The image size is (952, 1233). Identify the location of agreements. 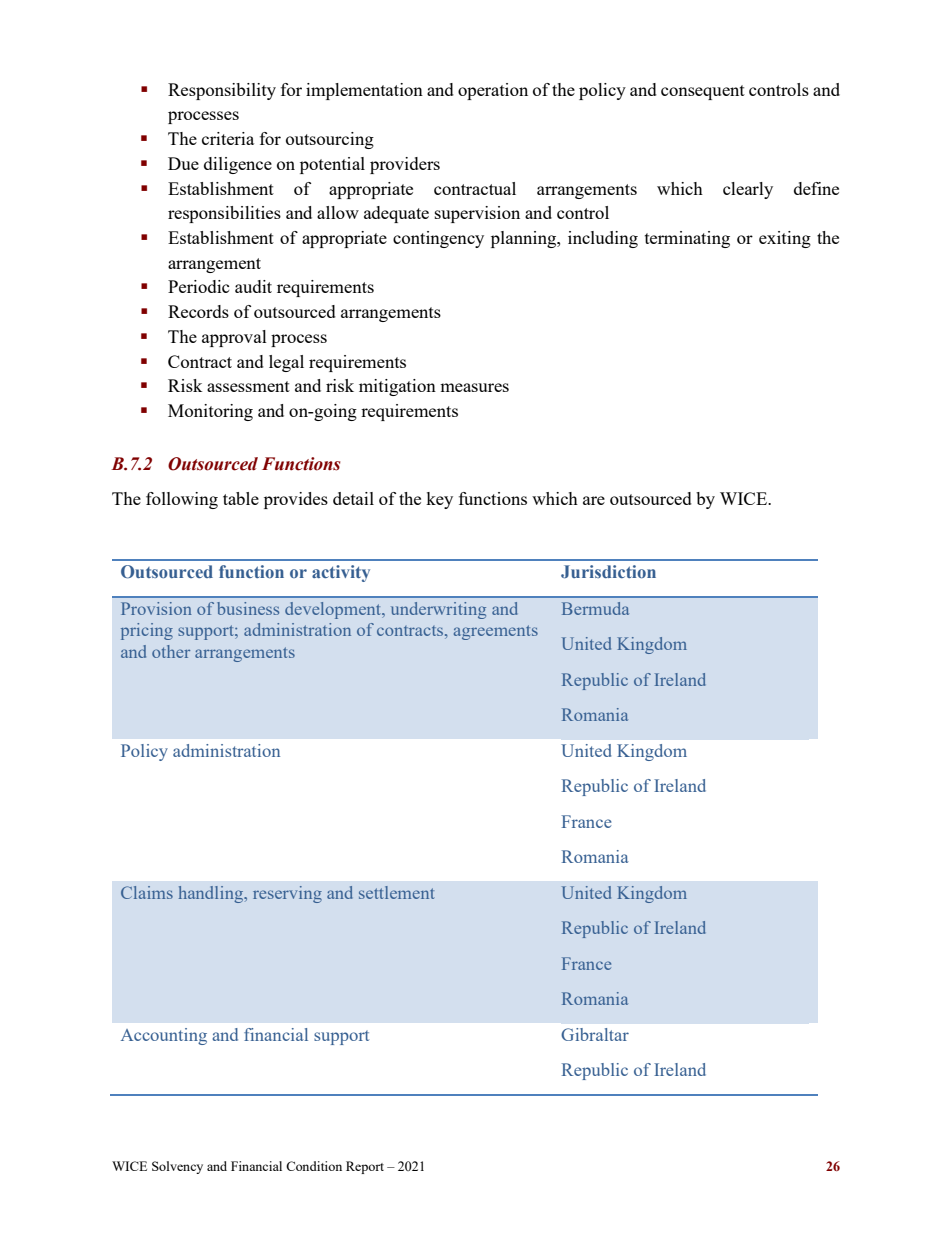
(496, 632).
